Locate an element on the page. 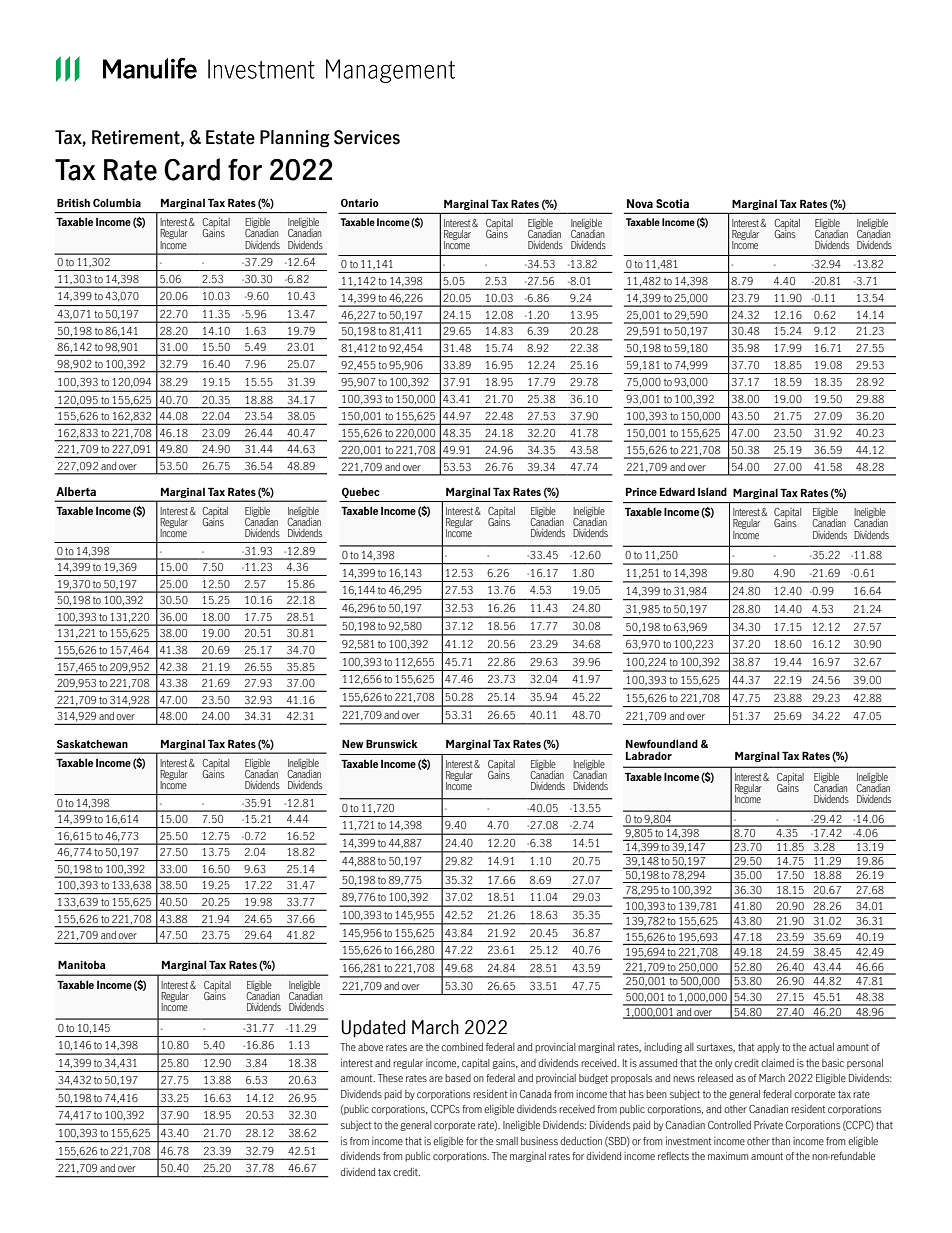 The height and width of the page is (1233, 952). These is located at coordinates (390, 1078).
